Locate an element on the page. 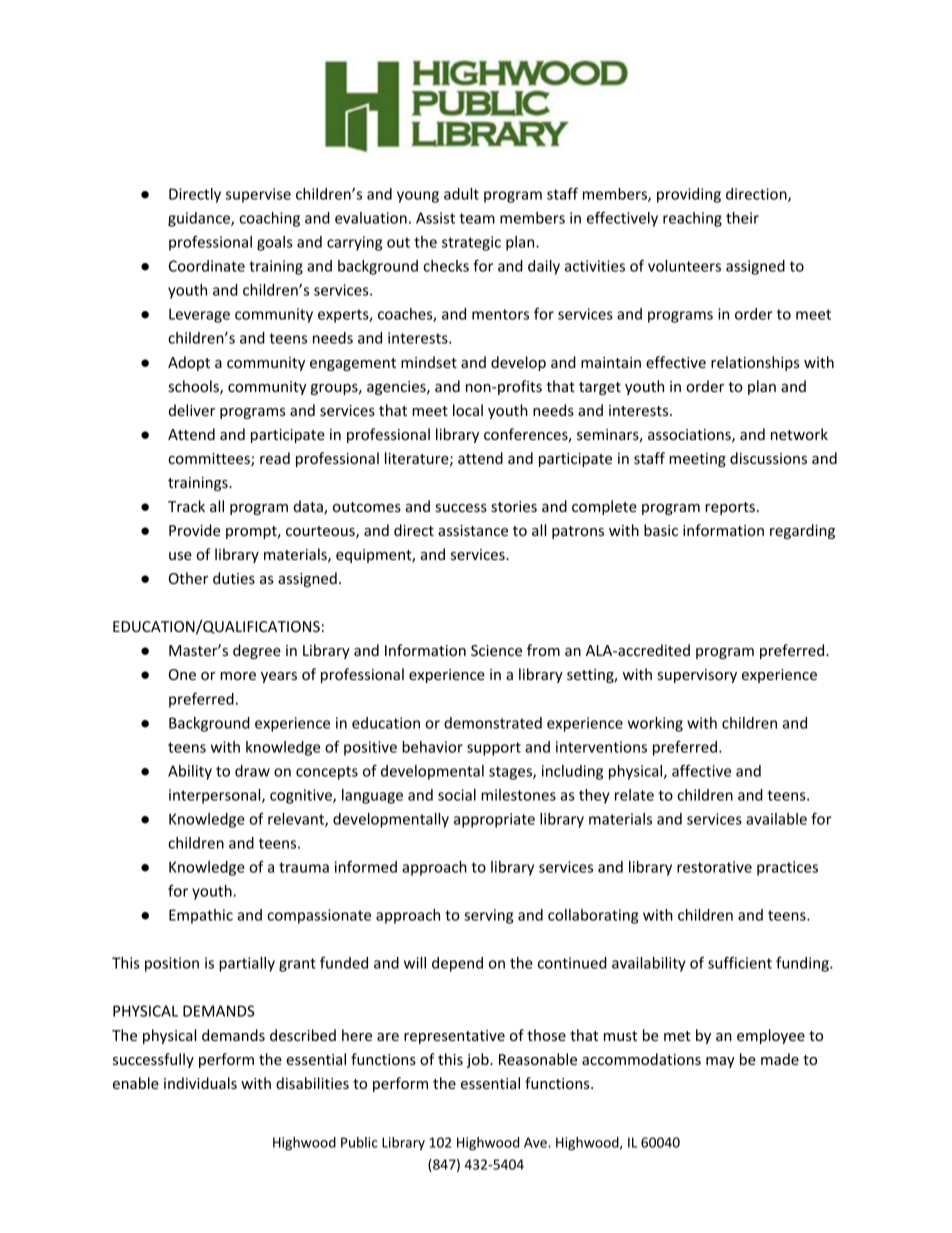 The width and height of the image is (952, 1233). may is located at coordinates (720, 1062).
